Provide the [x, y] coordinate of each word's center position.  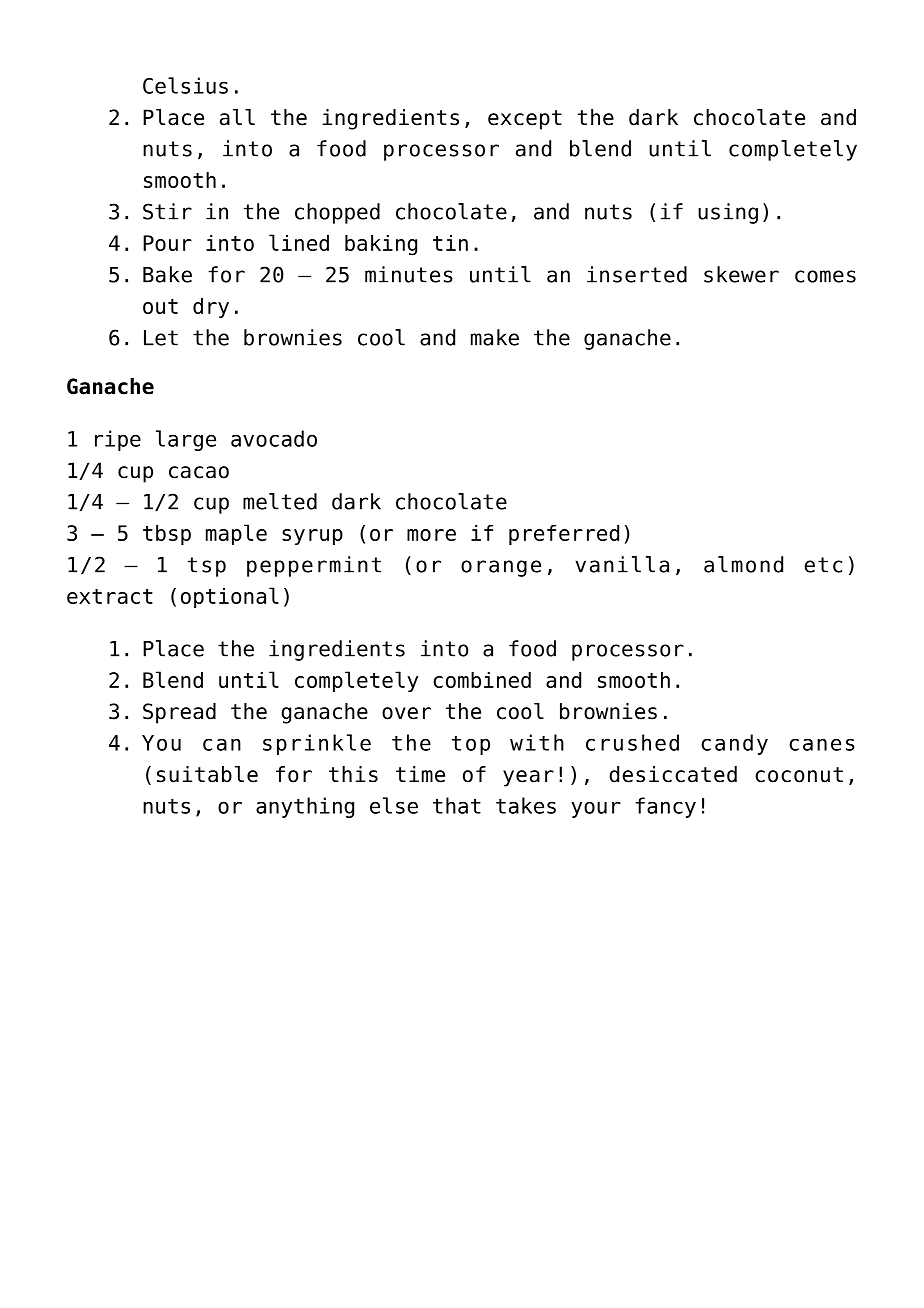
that [457, 805]
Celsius [185, 85]
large [186, 440]
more [431, 535]
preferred [564, 535]
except [525, 120]
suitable [207, 774]
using [728, 213]
